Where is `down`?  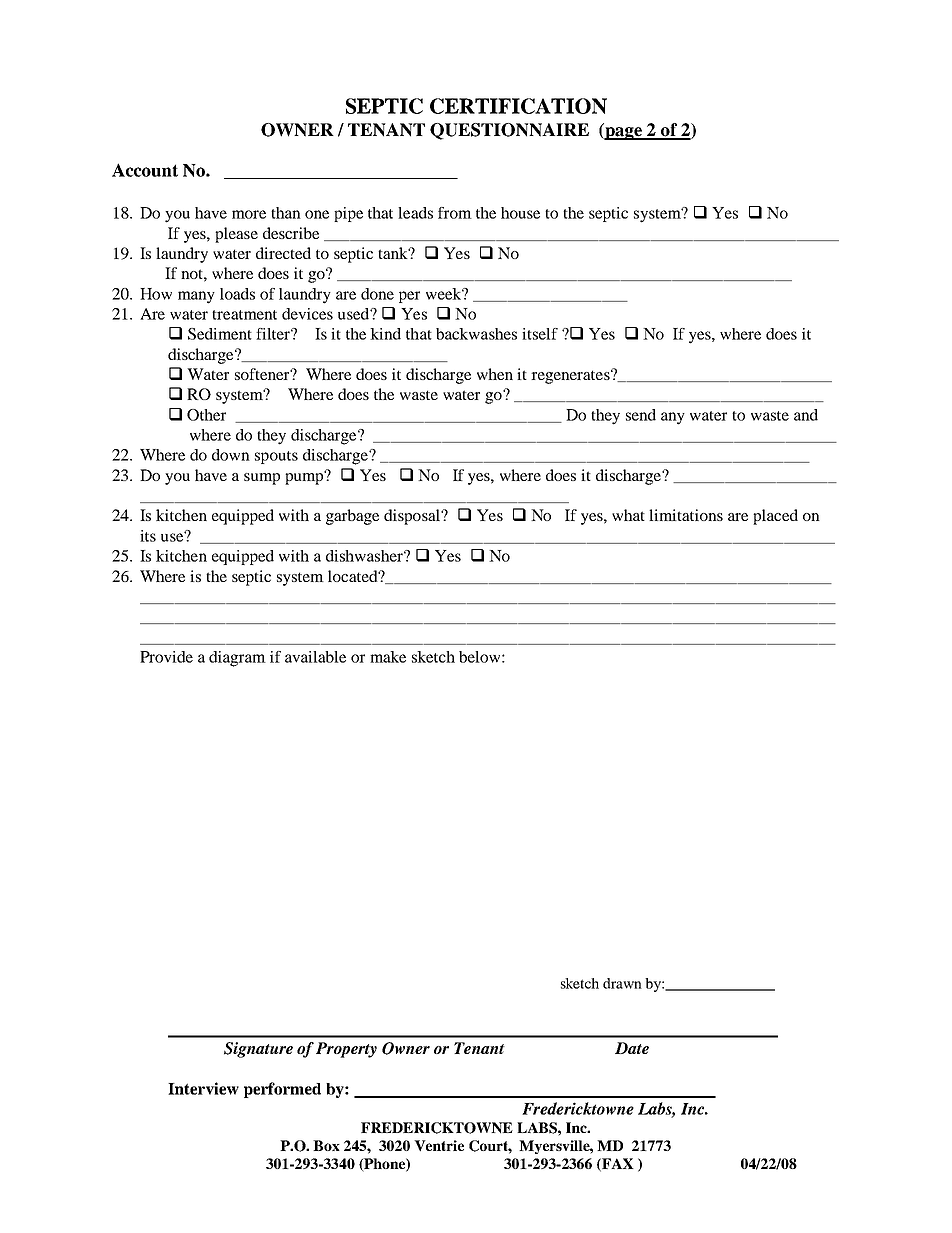 down is located at coordinates (231, 455).
